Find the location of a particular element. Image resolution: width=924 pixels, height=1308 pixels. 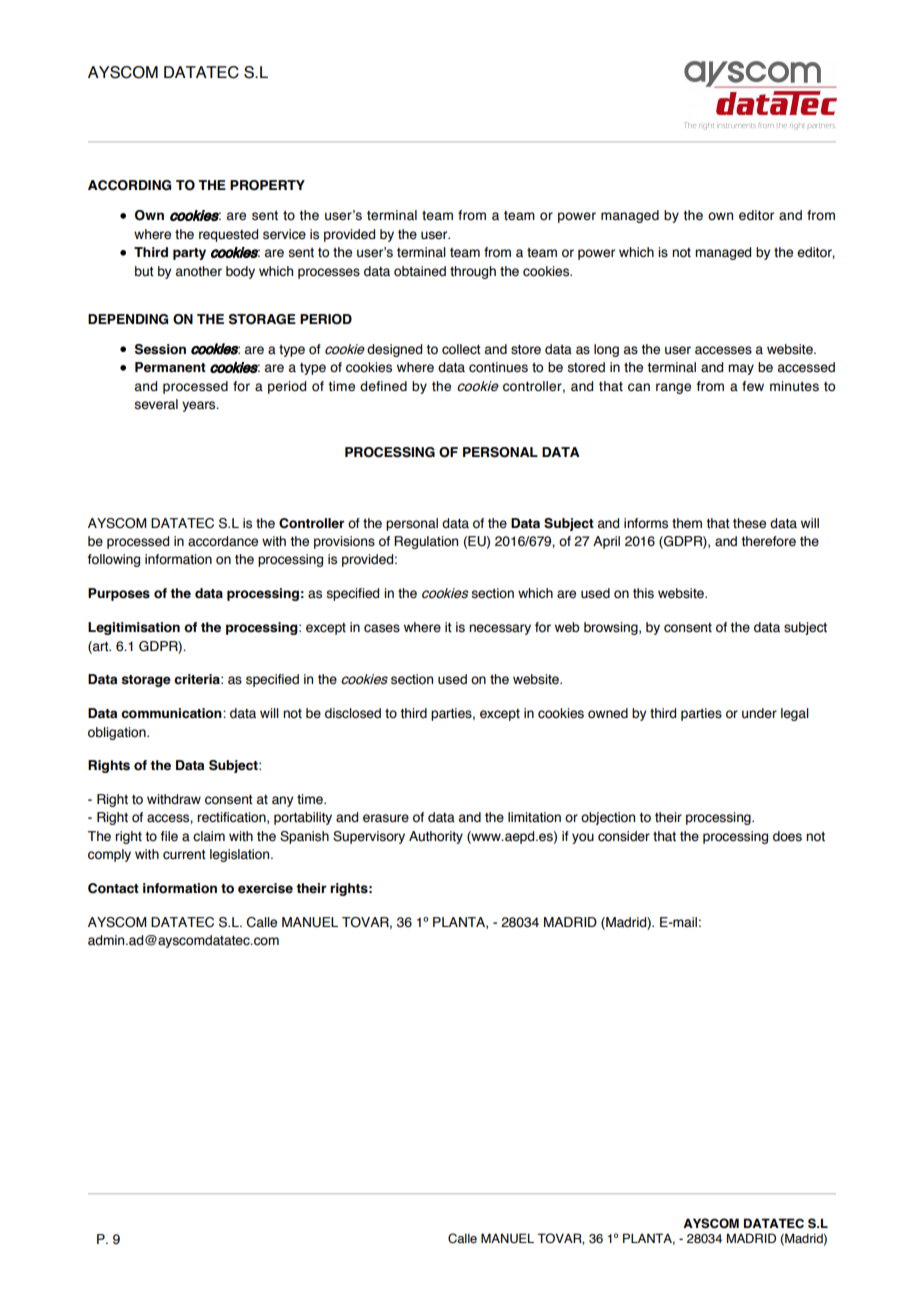

does is located at coordinates (787, 836).
